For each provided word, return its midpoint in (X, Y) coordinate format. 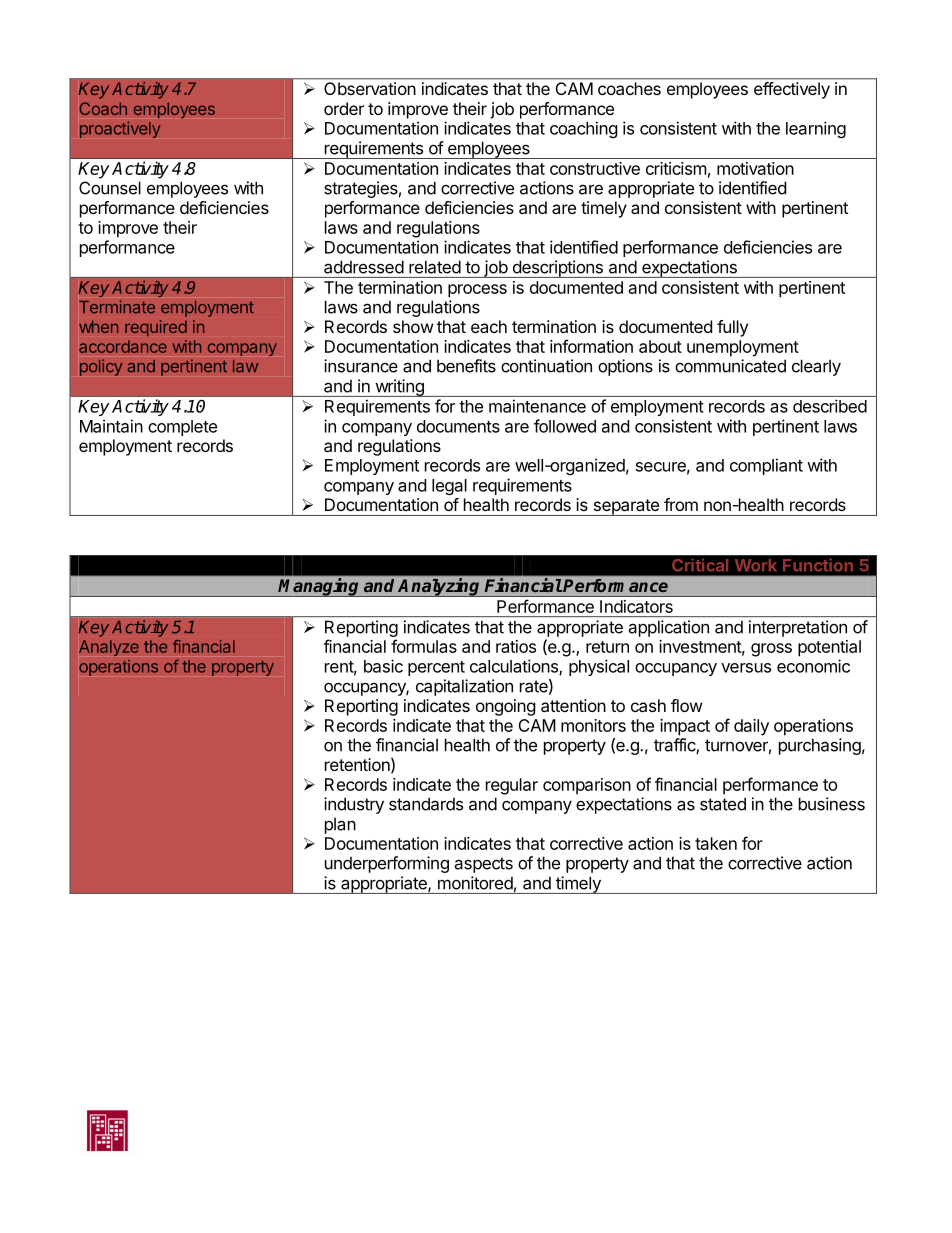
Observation (370, 88)
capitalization (464, 687)
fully (732, 328)
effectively (792, 90)
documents (458, 426)
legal (449, 487)
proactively (120, 130)
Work (755, 565)
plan (340, 825)
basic (383, 666)
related (435, 267)
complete (182, 428)
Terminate (117, 307)
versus (746, 668)
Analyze (109, 648)
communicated (730, 366)
